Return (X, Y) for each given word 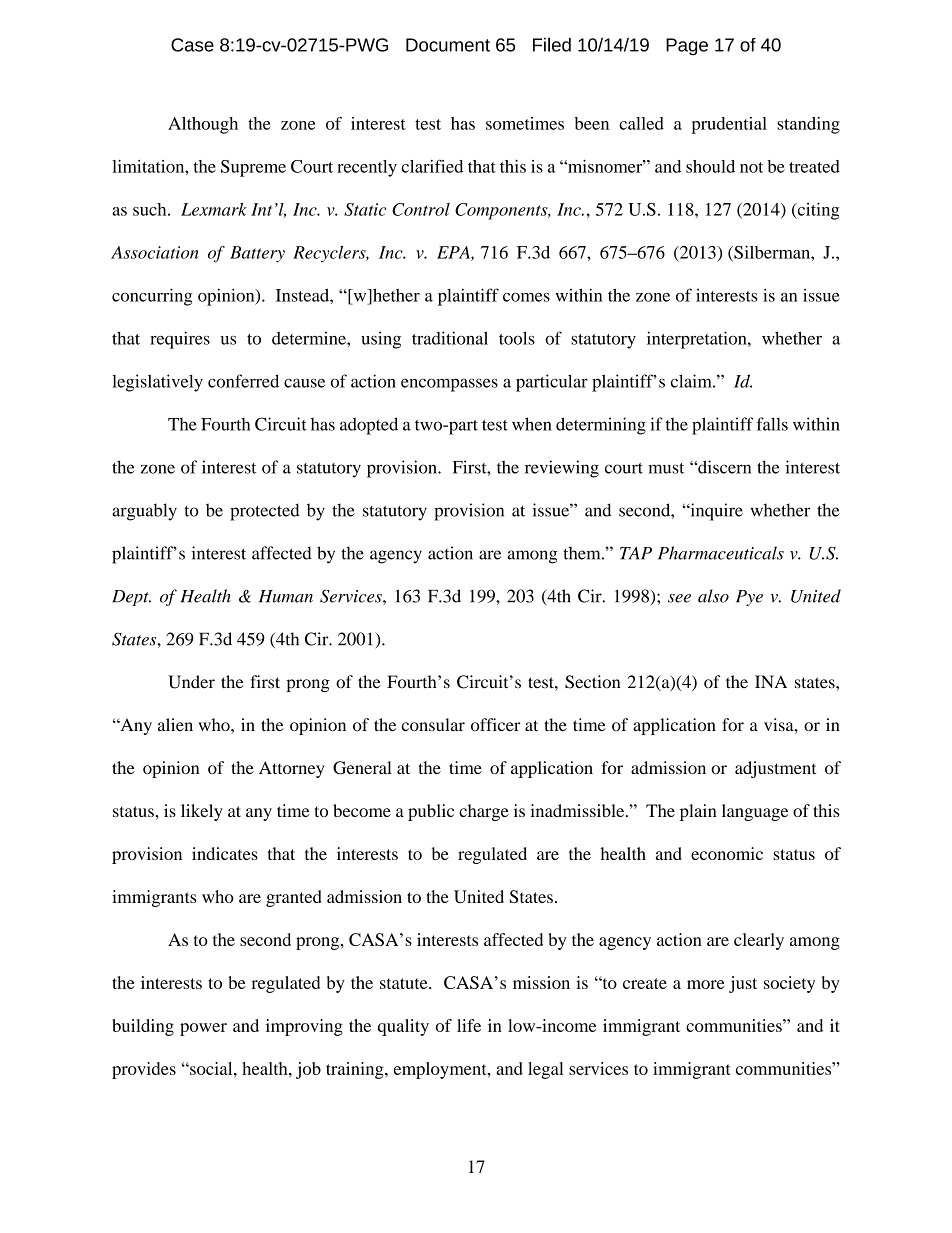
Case (192, 45)
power (203, 1029)
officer (496, 725)
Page (687, 47)
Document (448, 45)
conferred (243, 381)
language (755, 812)
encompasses (449, 385)
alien (175, 724)
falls (772, 424)
